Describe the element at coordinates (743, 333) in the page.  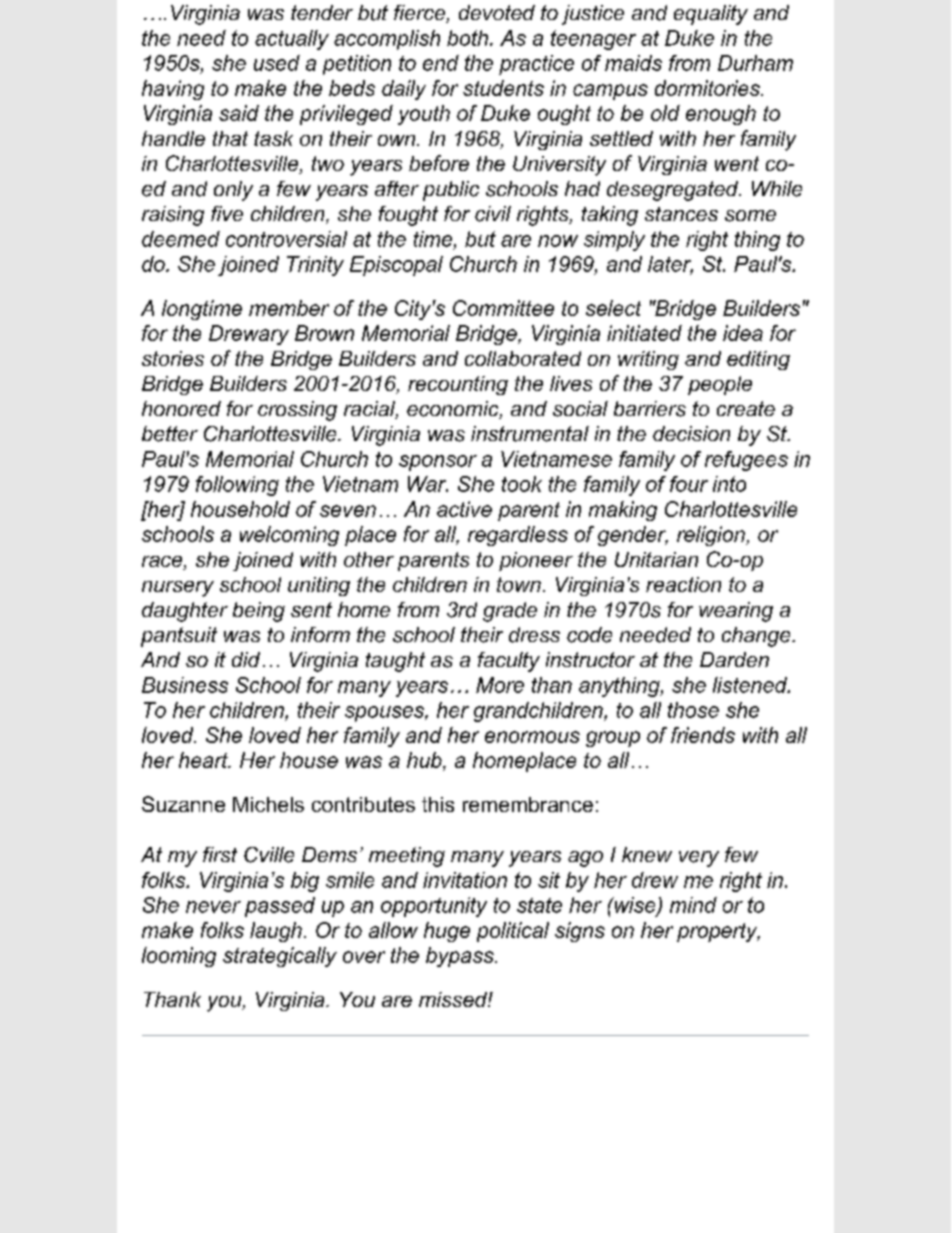
I see `idea` at that location.
